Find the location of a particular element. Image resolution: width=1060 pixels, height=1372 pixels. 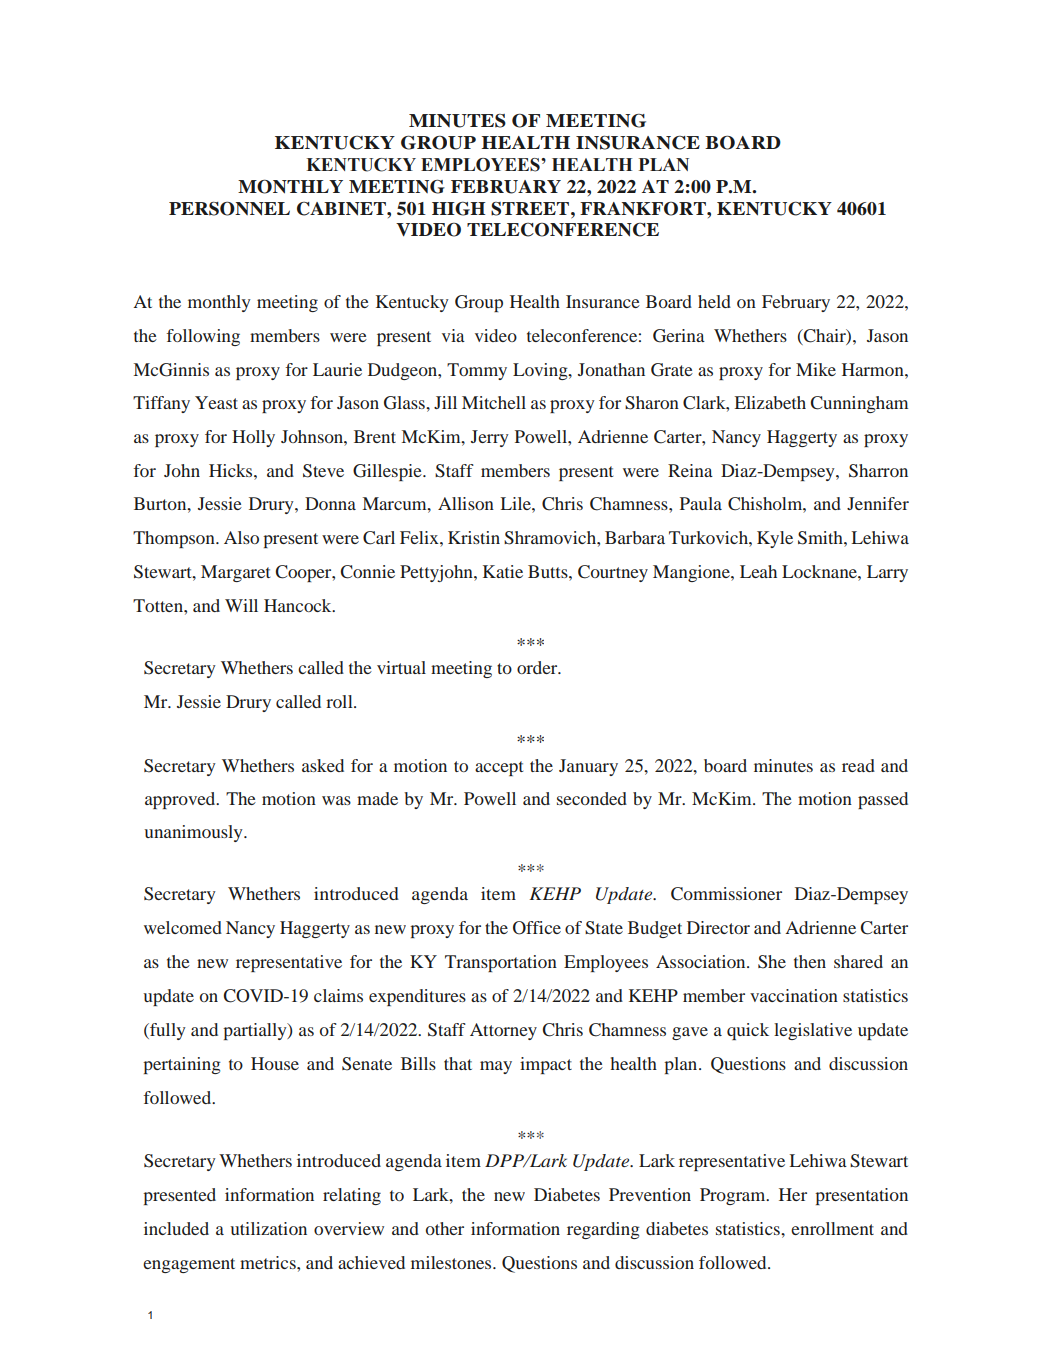

PERSONNEL is located at coordinates (229, 208).
